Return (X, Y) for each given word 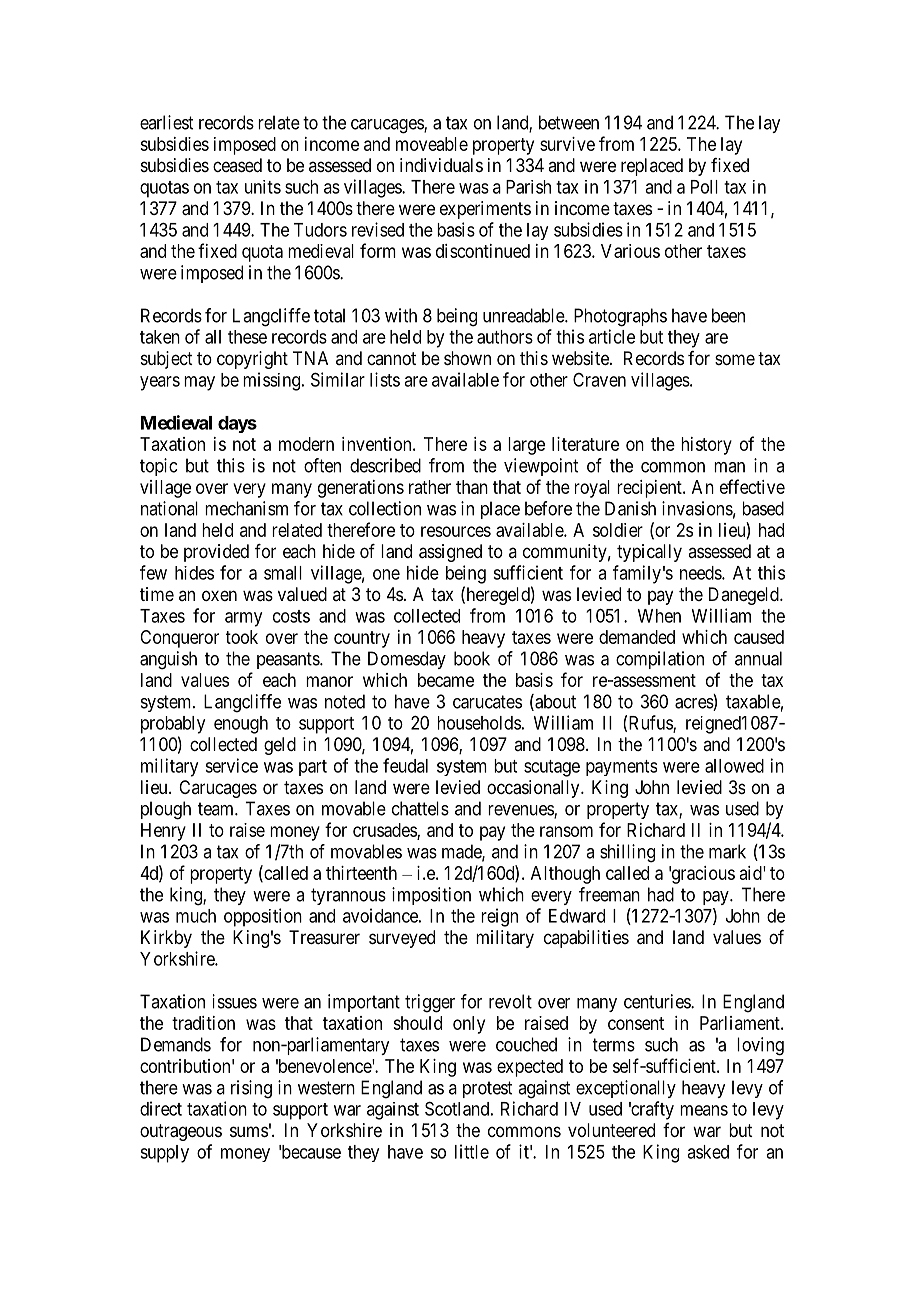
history (706, 446)
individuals (441, 165)
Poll (704, 187)
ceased (237, 165)
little (472, 1151)
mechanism (246, 508)
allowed (734, 766)
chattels (420, 808)
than (472, 487)
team (217, 809)
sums (249, 1131)
